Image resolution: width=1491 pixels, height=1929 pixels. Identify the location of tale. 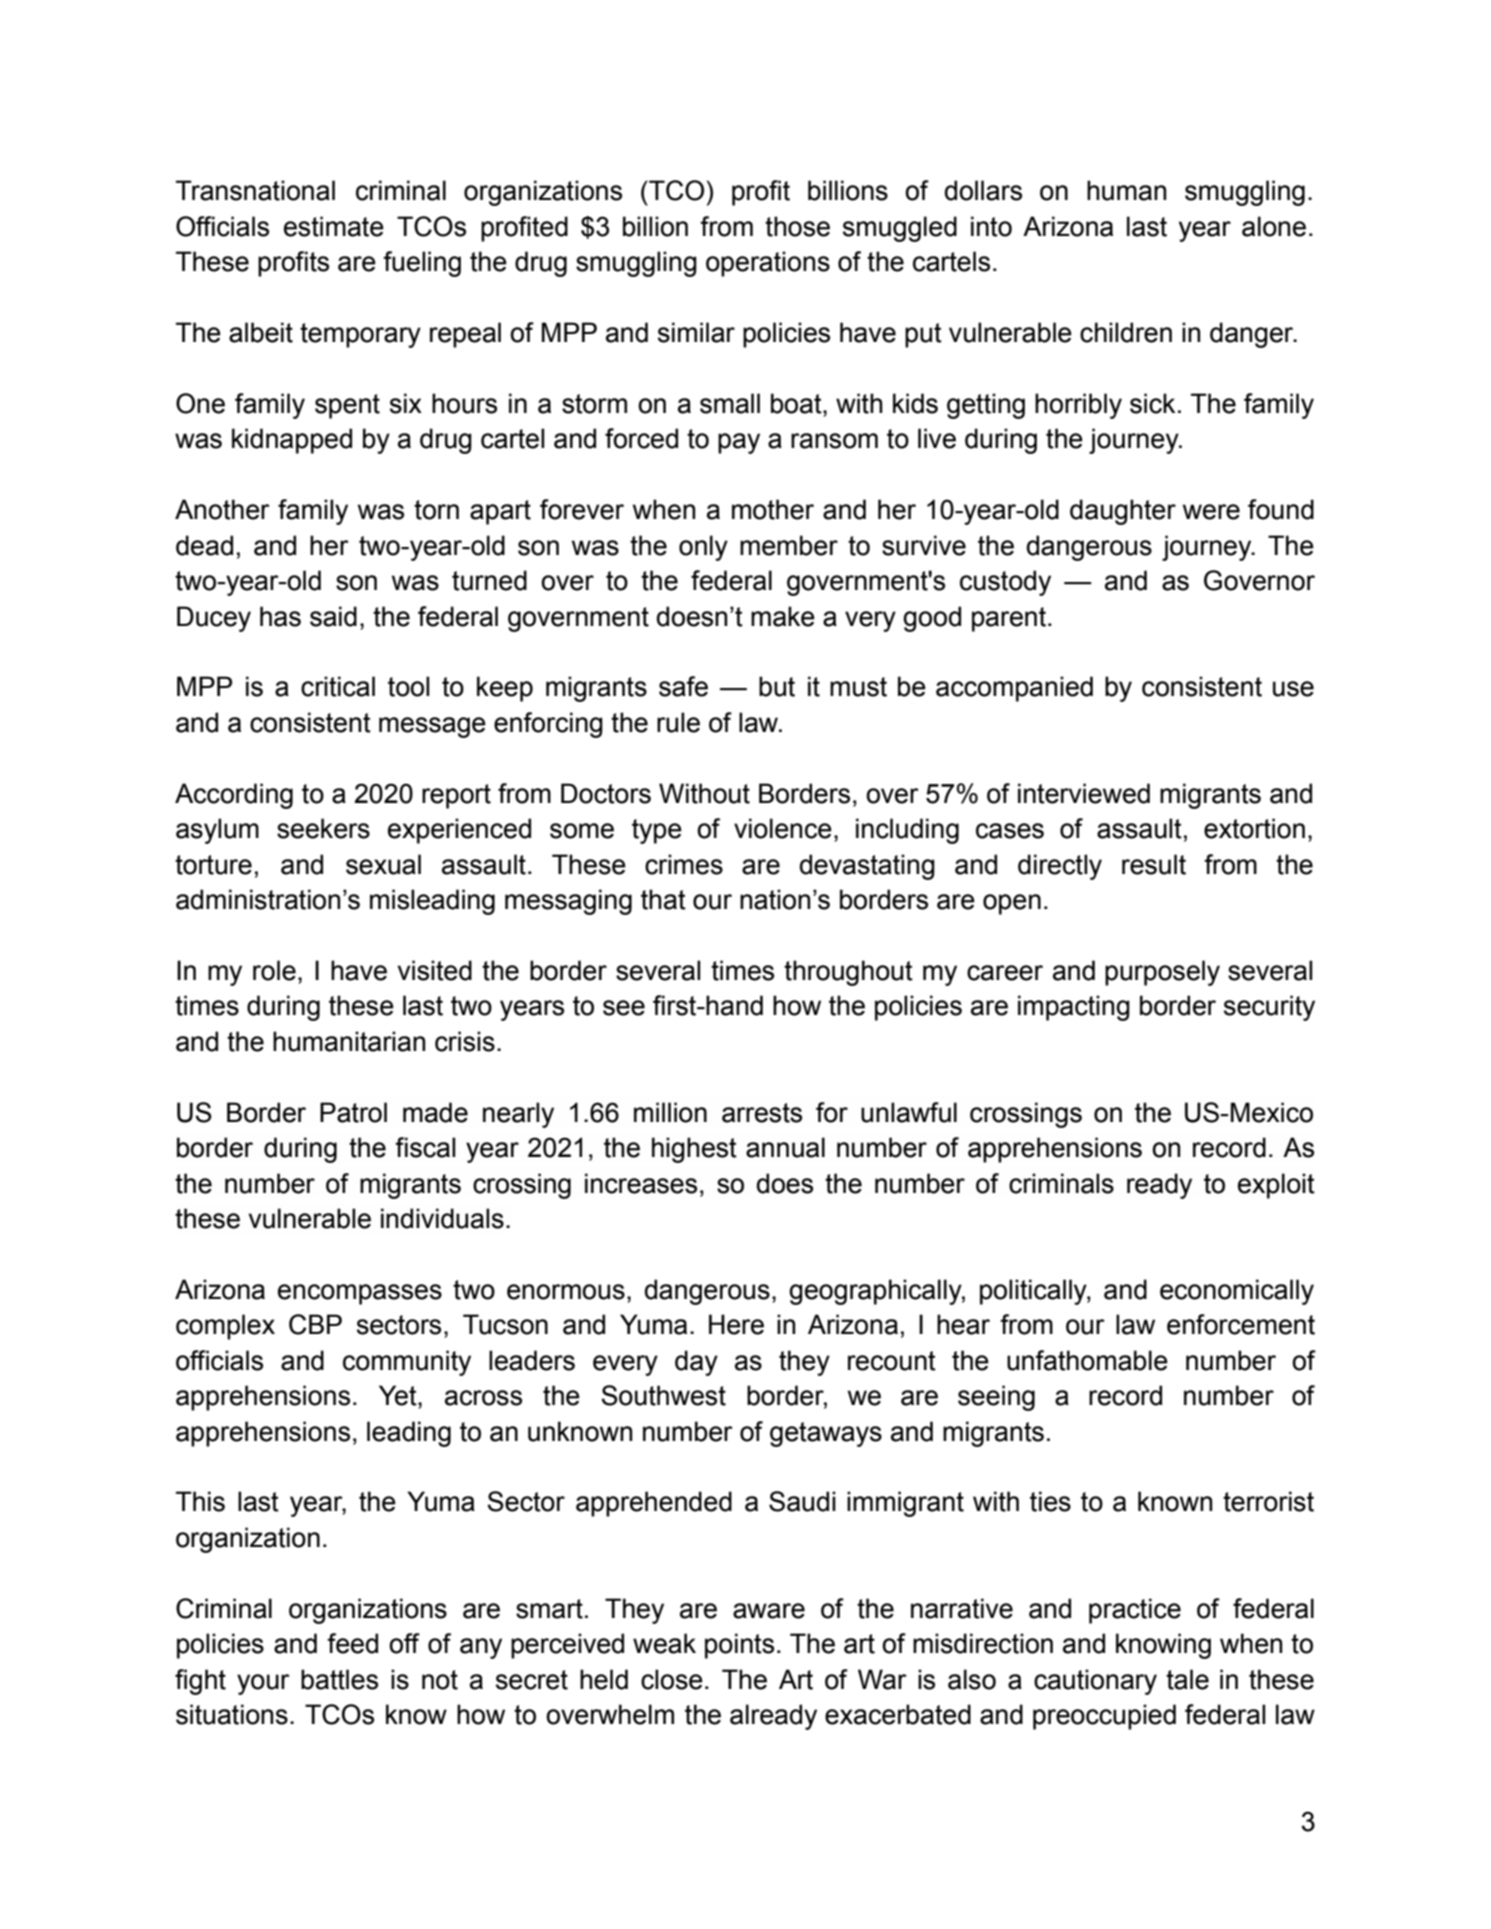
(1187, 1679).
